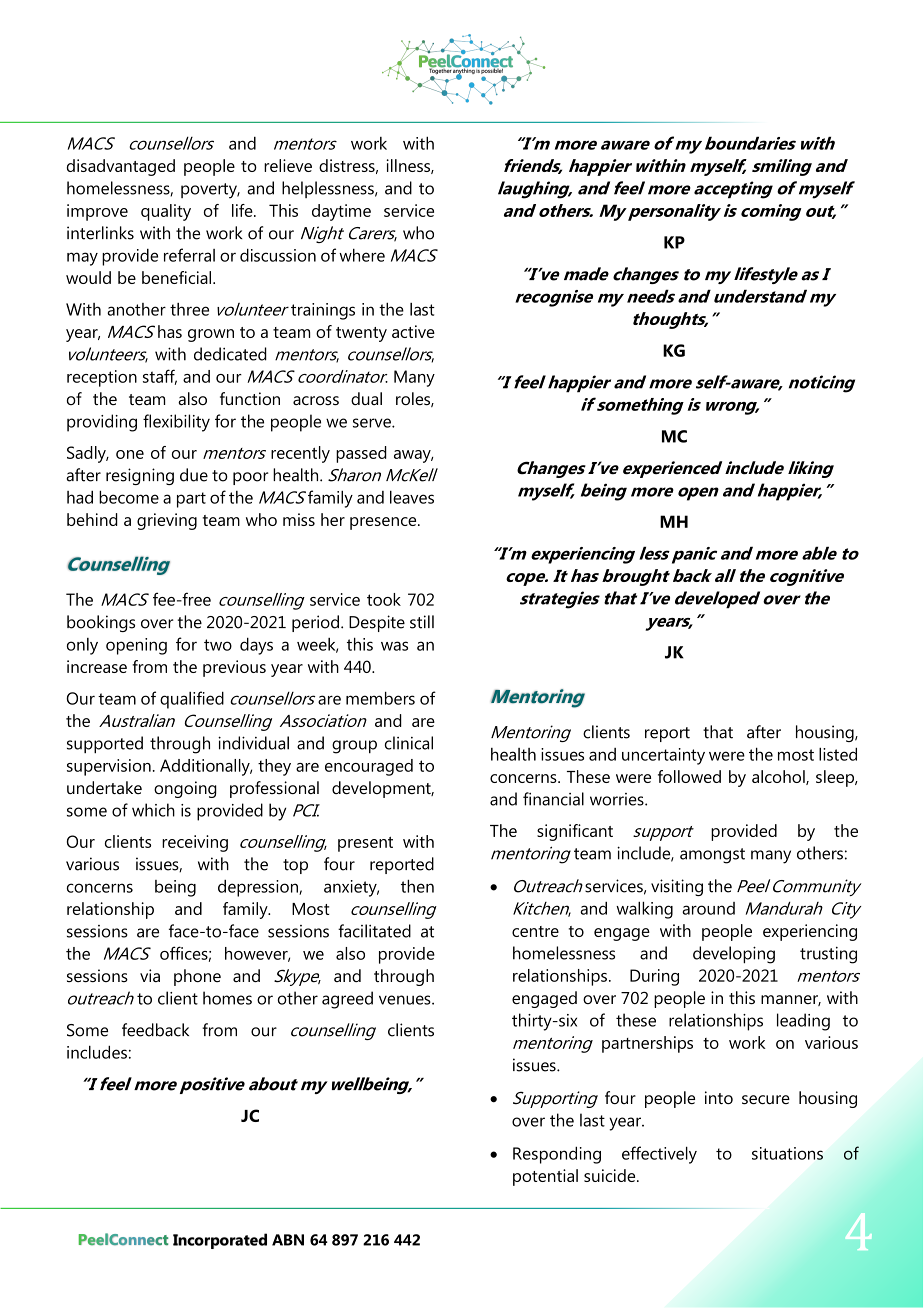  I want to click on quality, so click(166, 212).
